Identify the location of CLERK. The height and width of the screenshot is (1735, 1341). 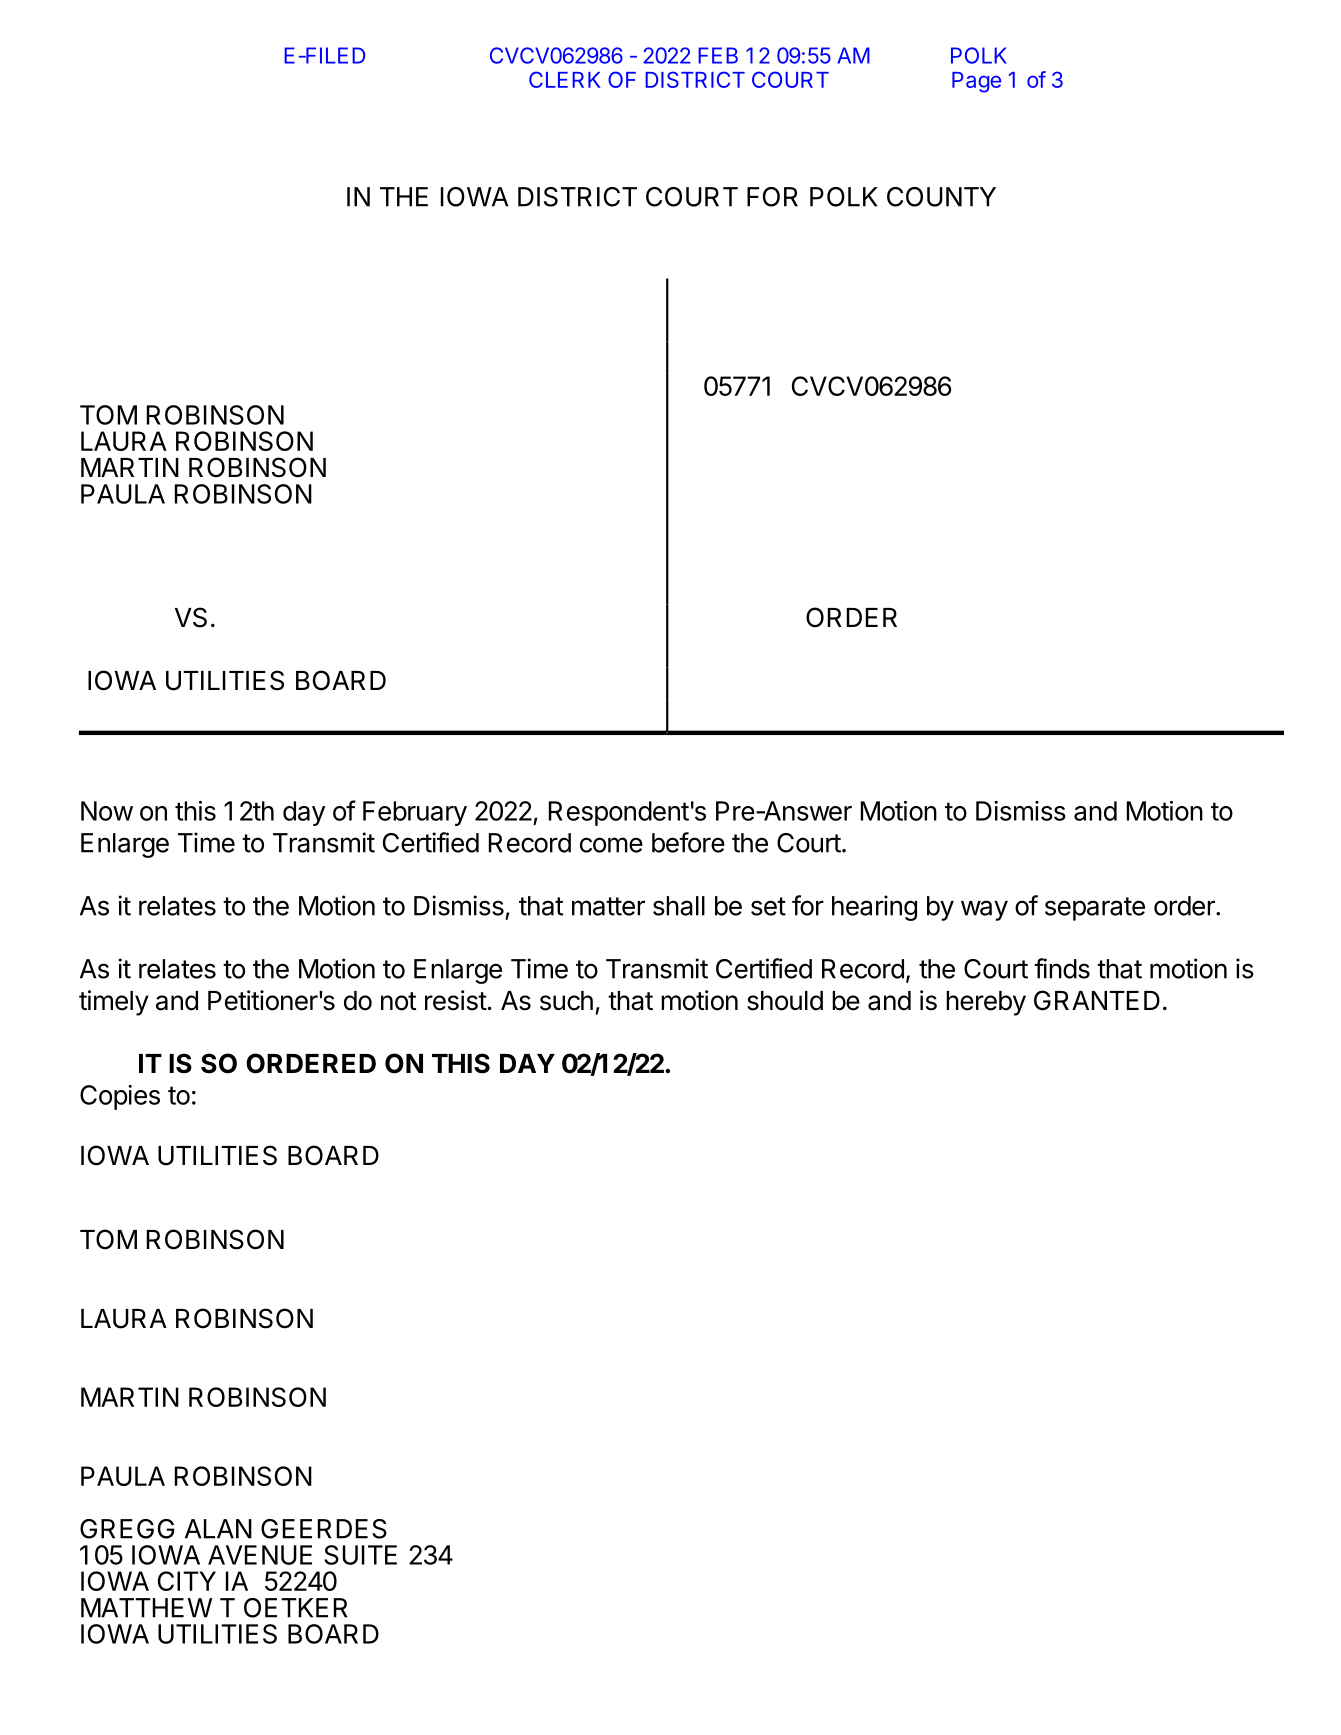
(564, 79).
